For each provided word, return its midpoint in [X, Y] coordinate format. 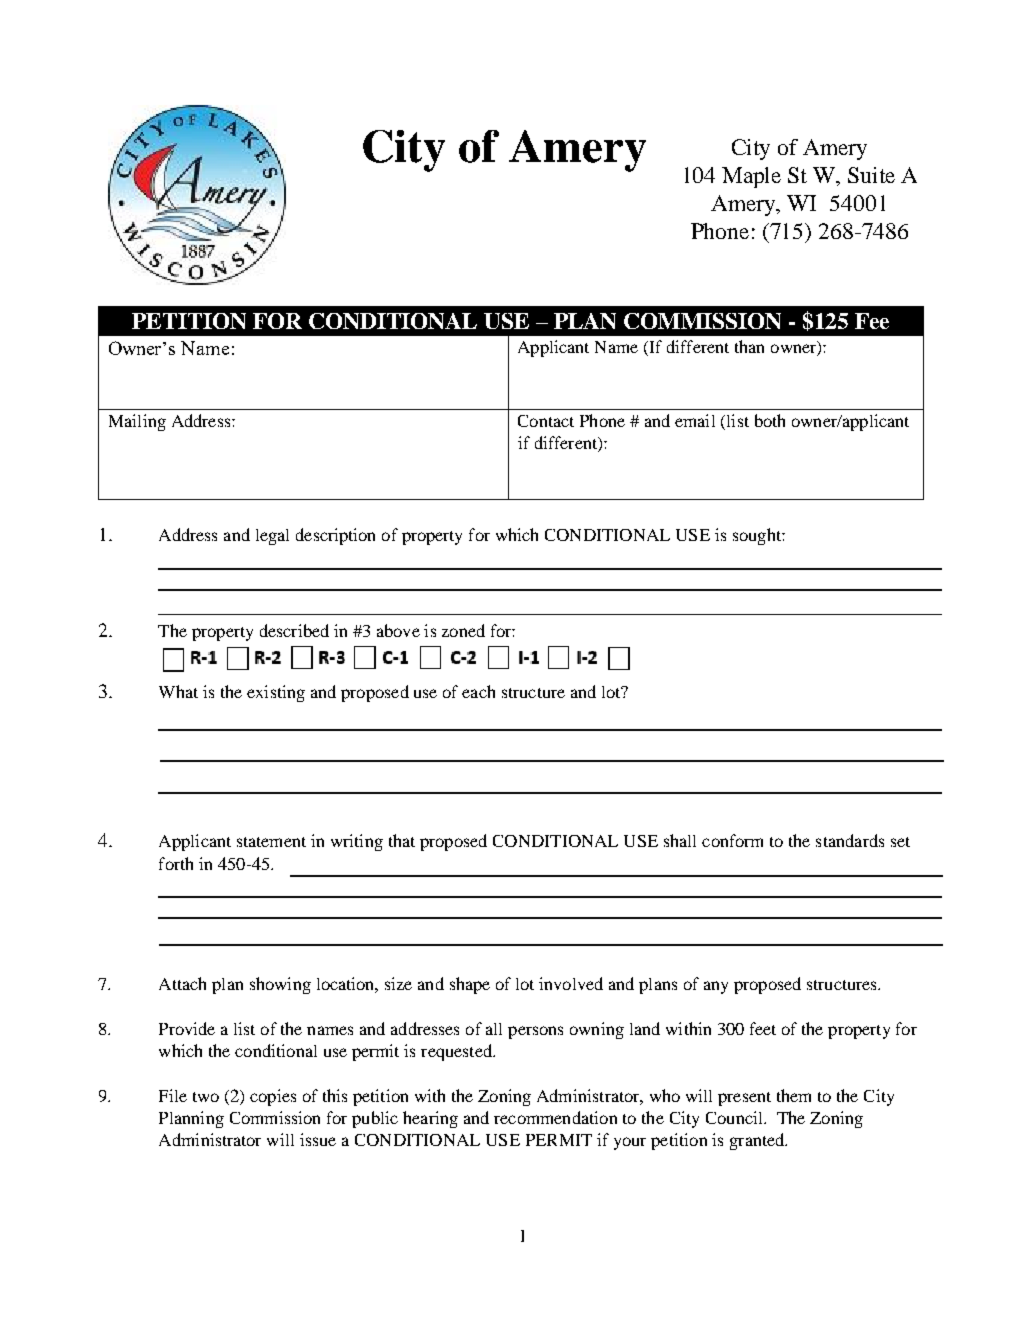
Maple [751, 177]
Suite [871, 175]
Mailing [137, 422]
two [206, 1097]
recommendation [555, 1117]
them [794, 1095]
